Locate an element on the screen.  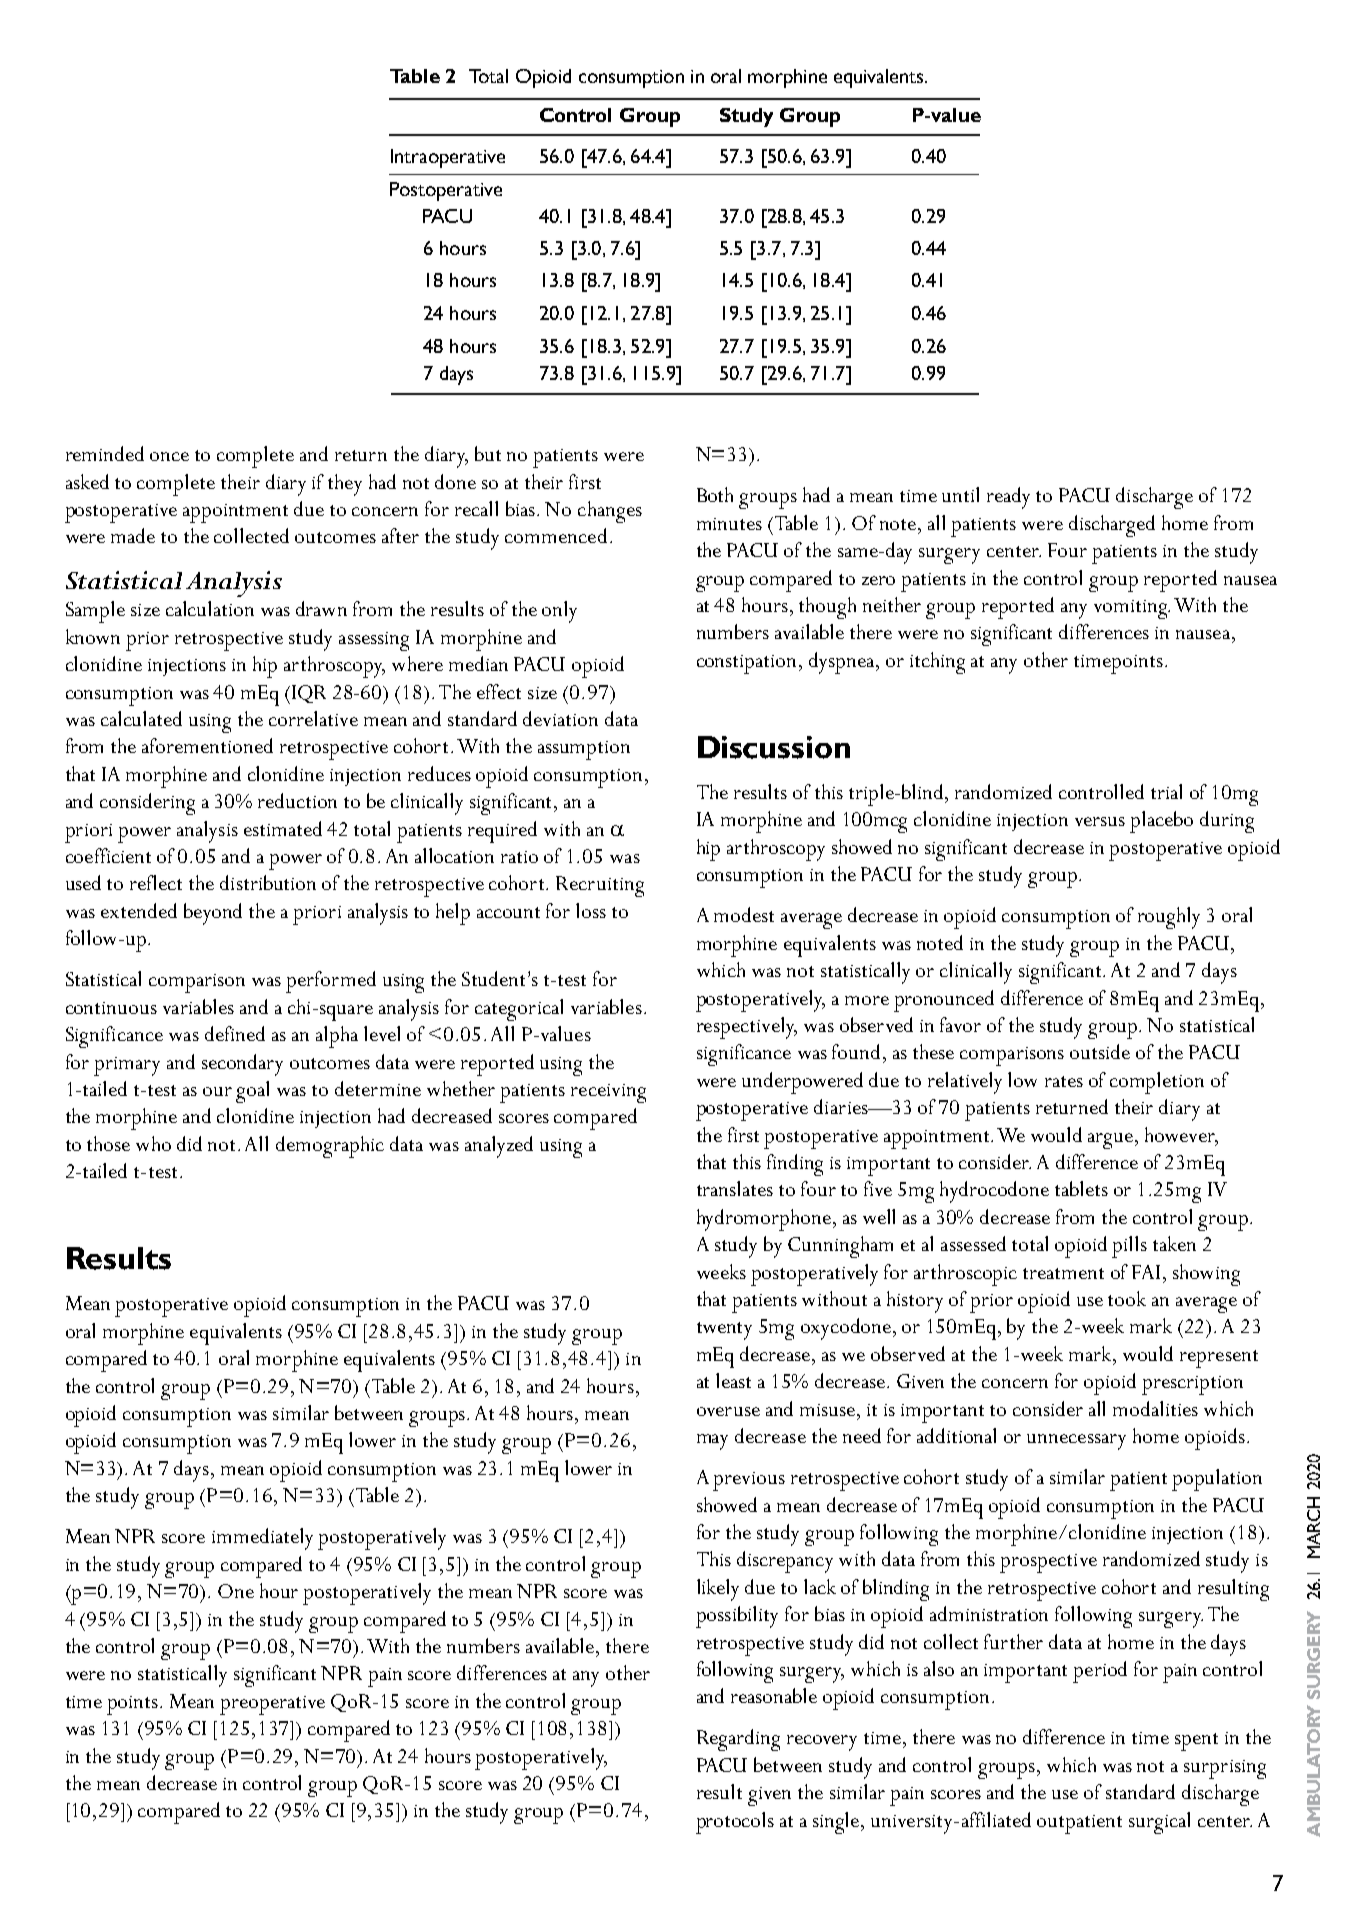
Regarding is located at coordinates (738, 1740).
